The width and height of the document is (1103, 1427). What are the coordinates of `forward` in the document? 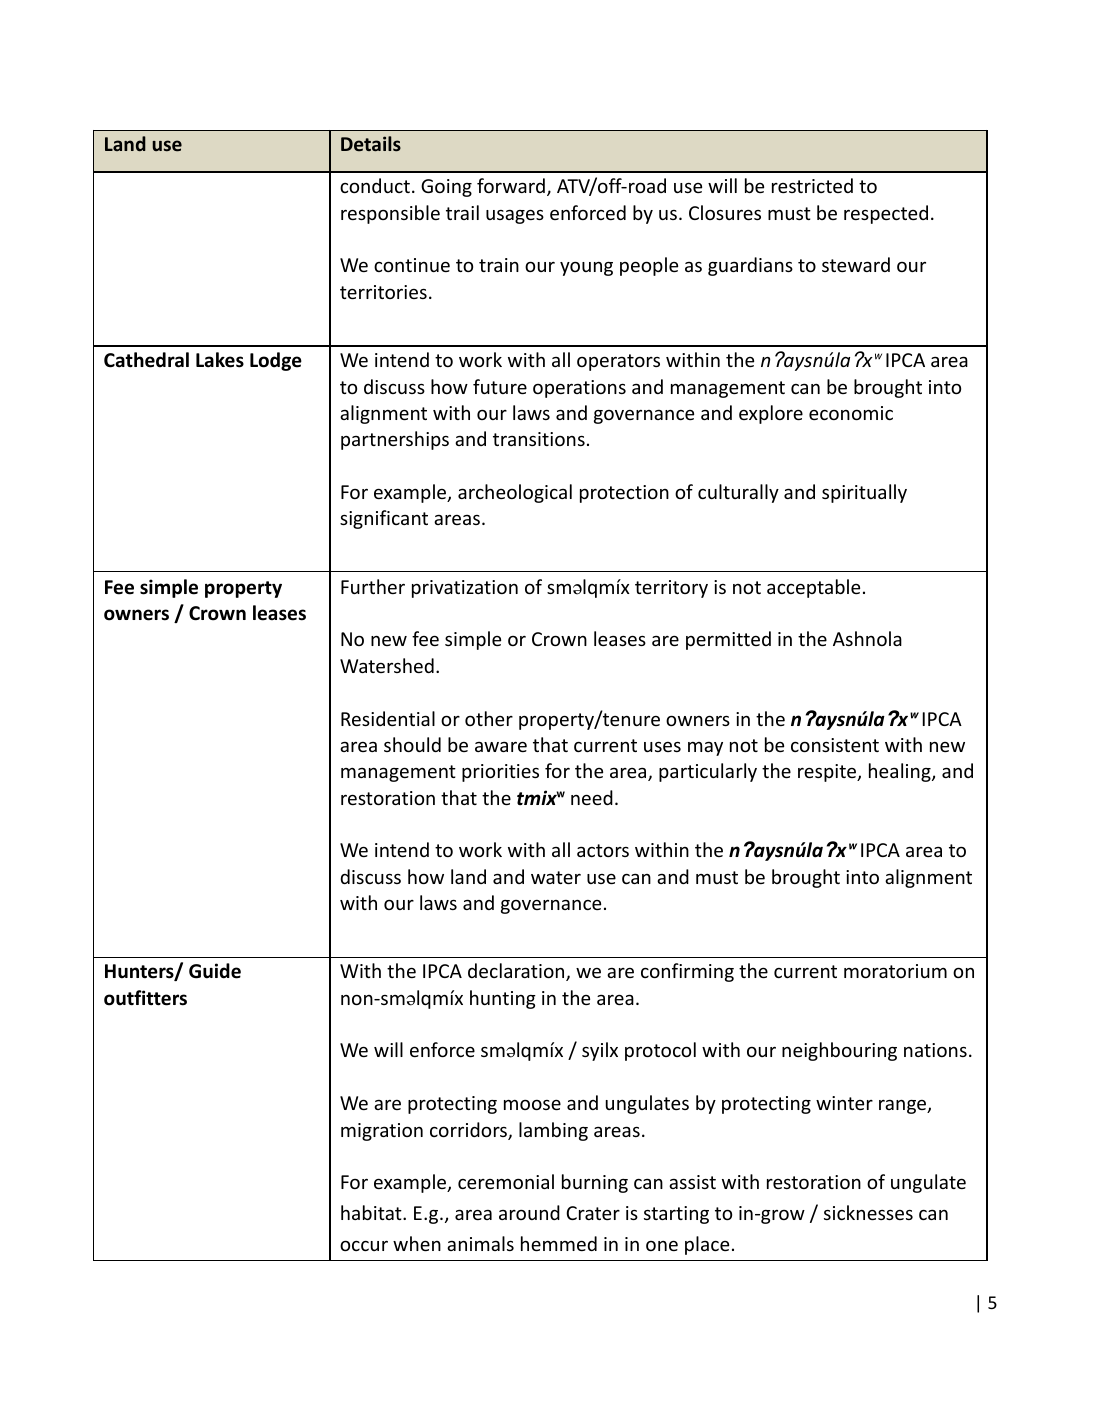 It's located at (511, 185).
